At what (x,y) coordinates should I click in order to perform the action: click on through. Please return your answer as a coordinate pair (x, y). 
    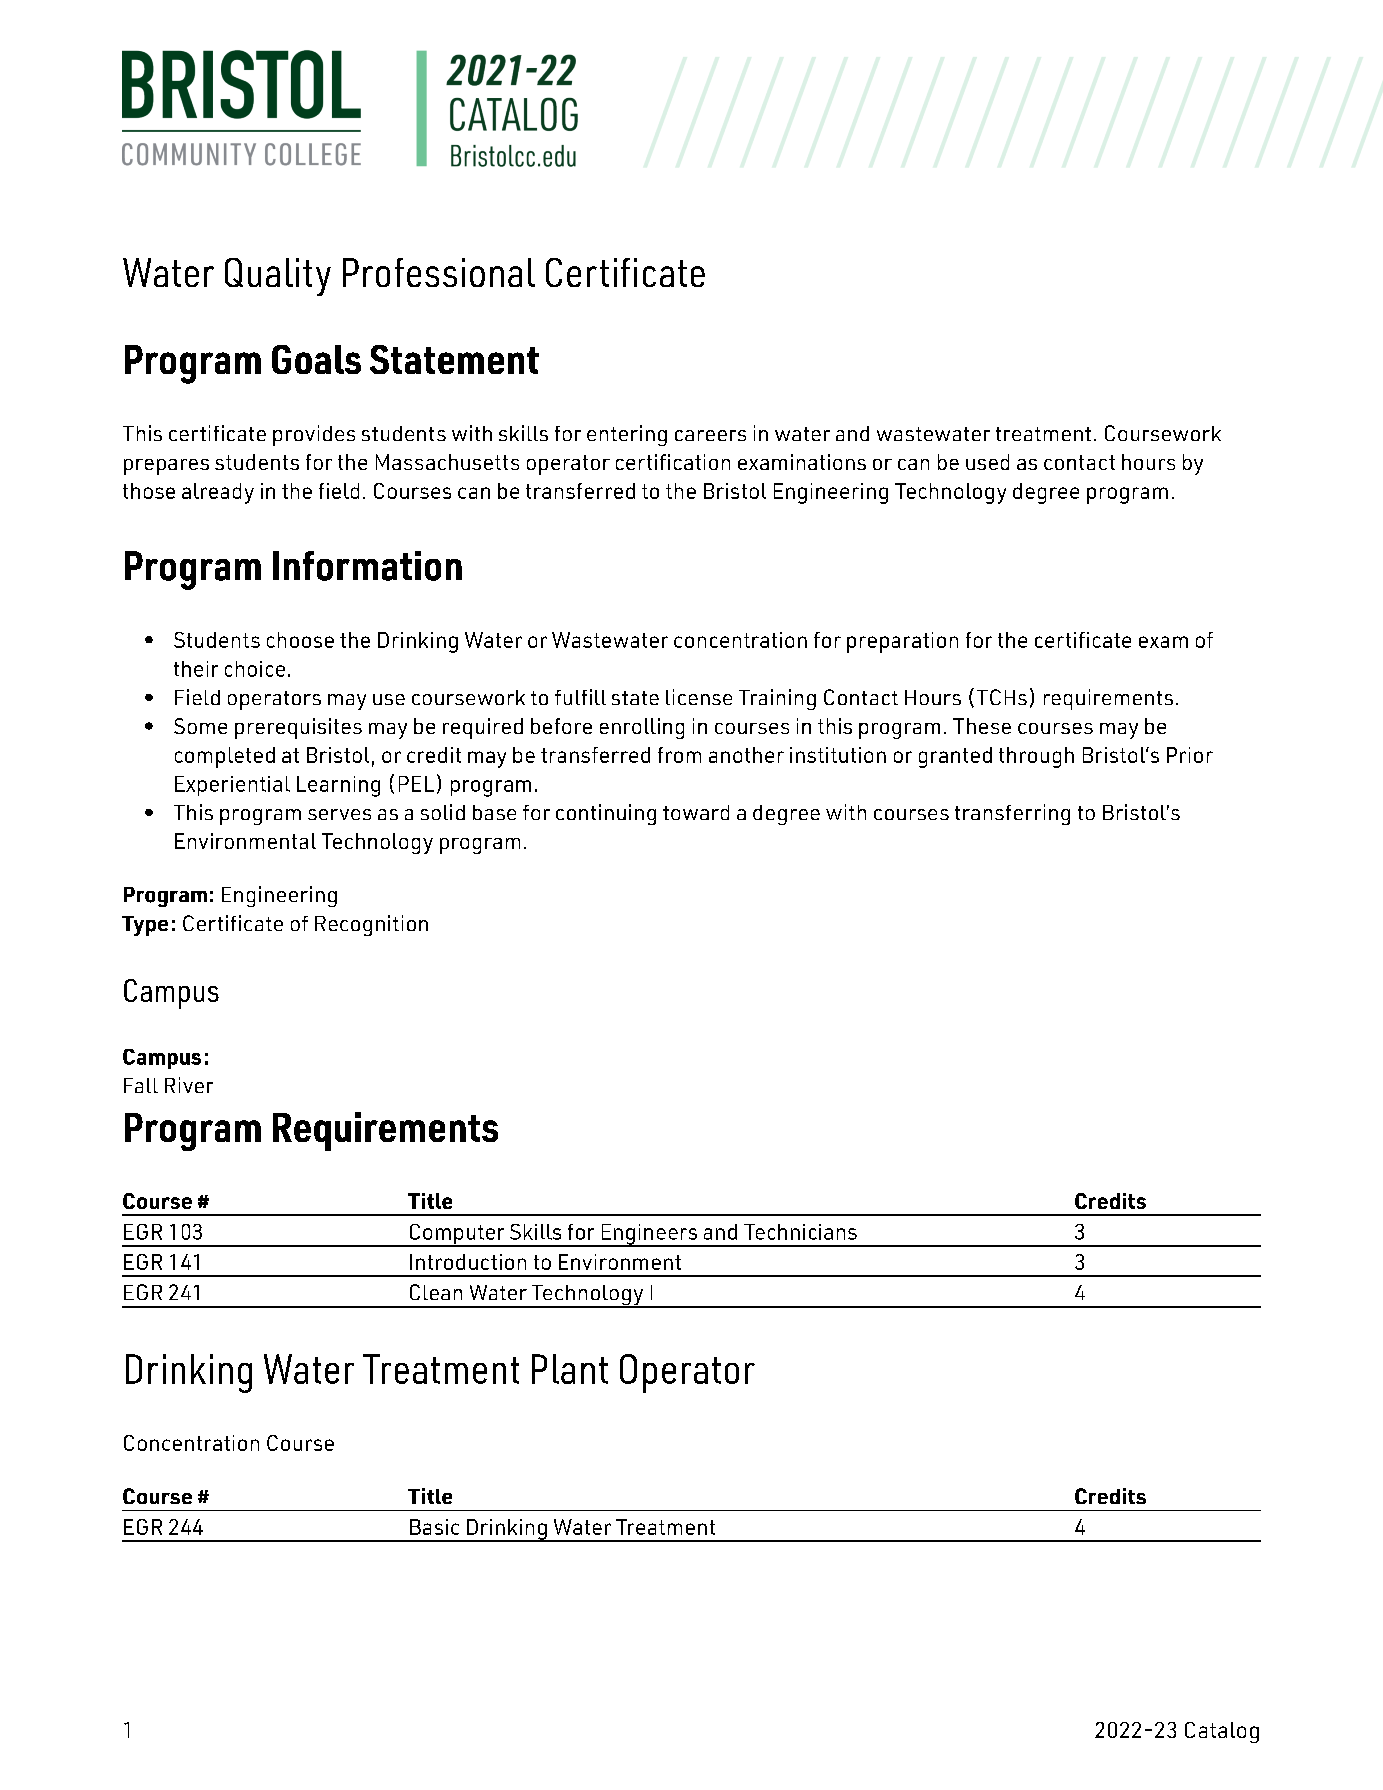
    Looking at the image, I should click on (1036, 757).
